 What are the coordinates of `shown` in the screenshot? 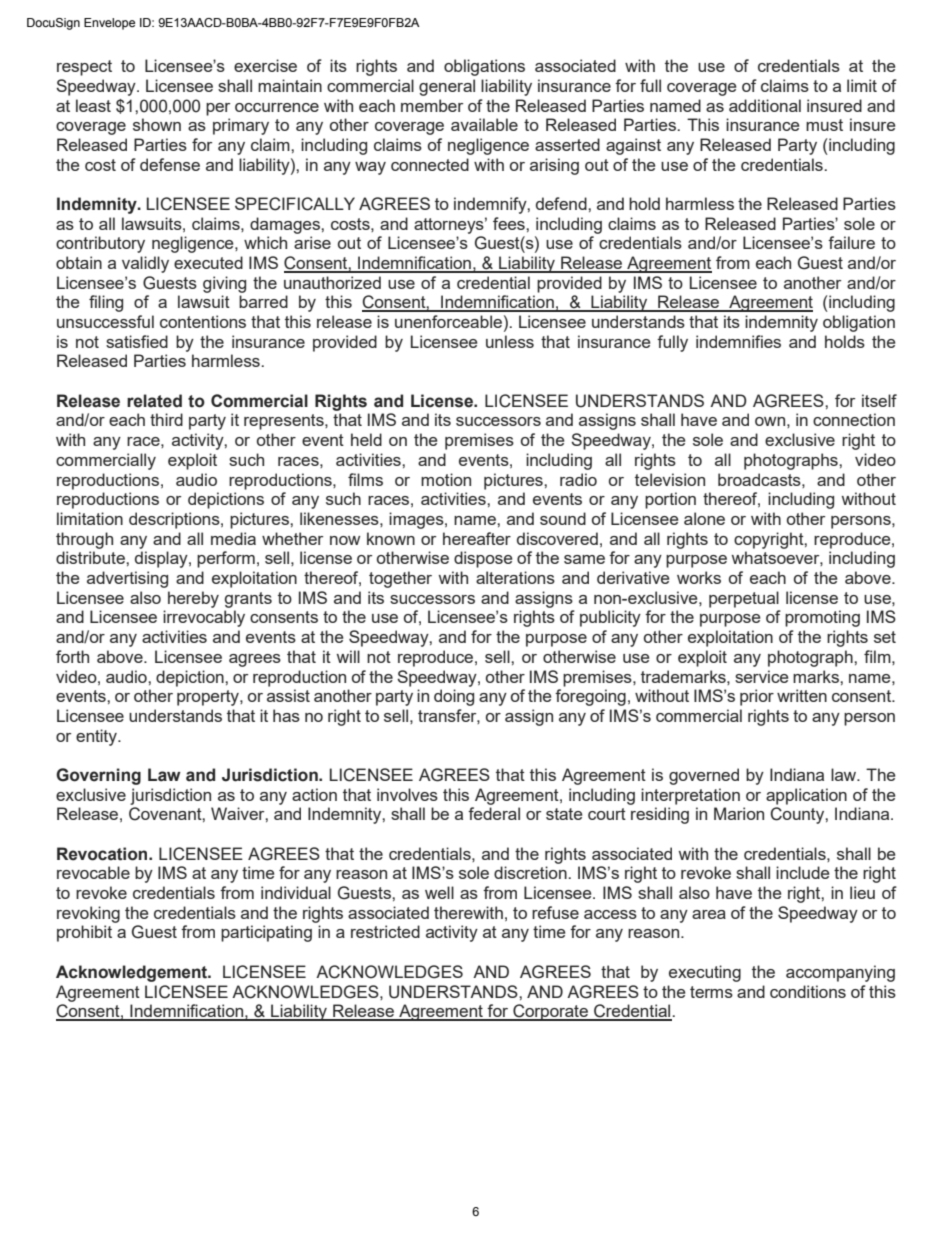 It's located at (157, 124).
